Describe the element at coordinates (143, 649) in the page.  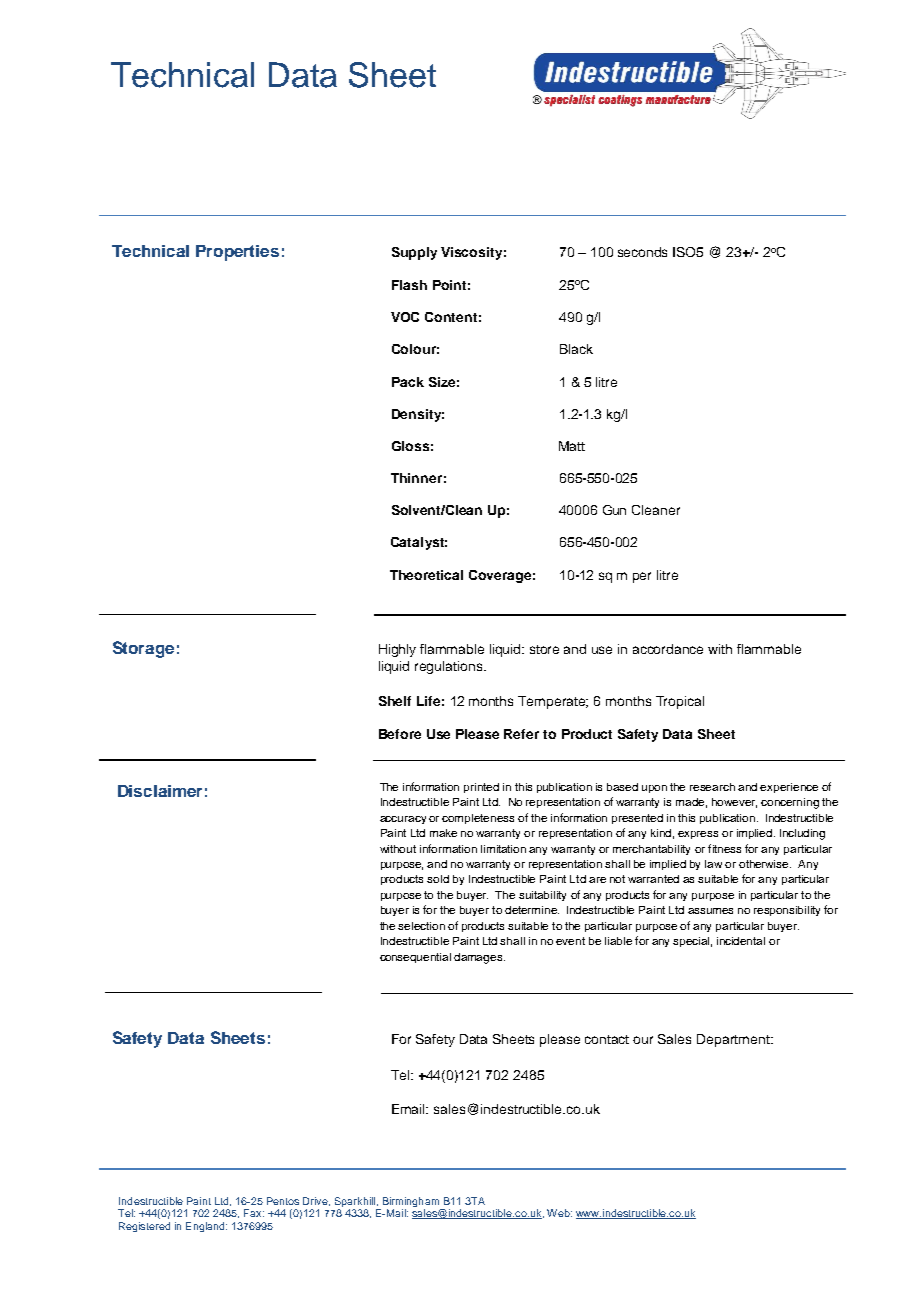
I see `Storage` at that location.
